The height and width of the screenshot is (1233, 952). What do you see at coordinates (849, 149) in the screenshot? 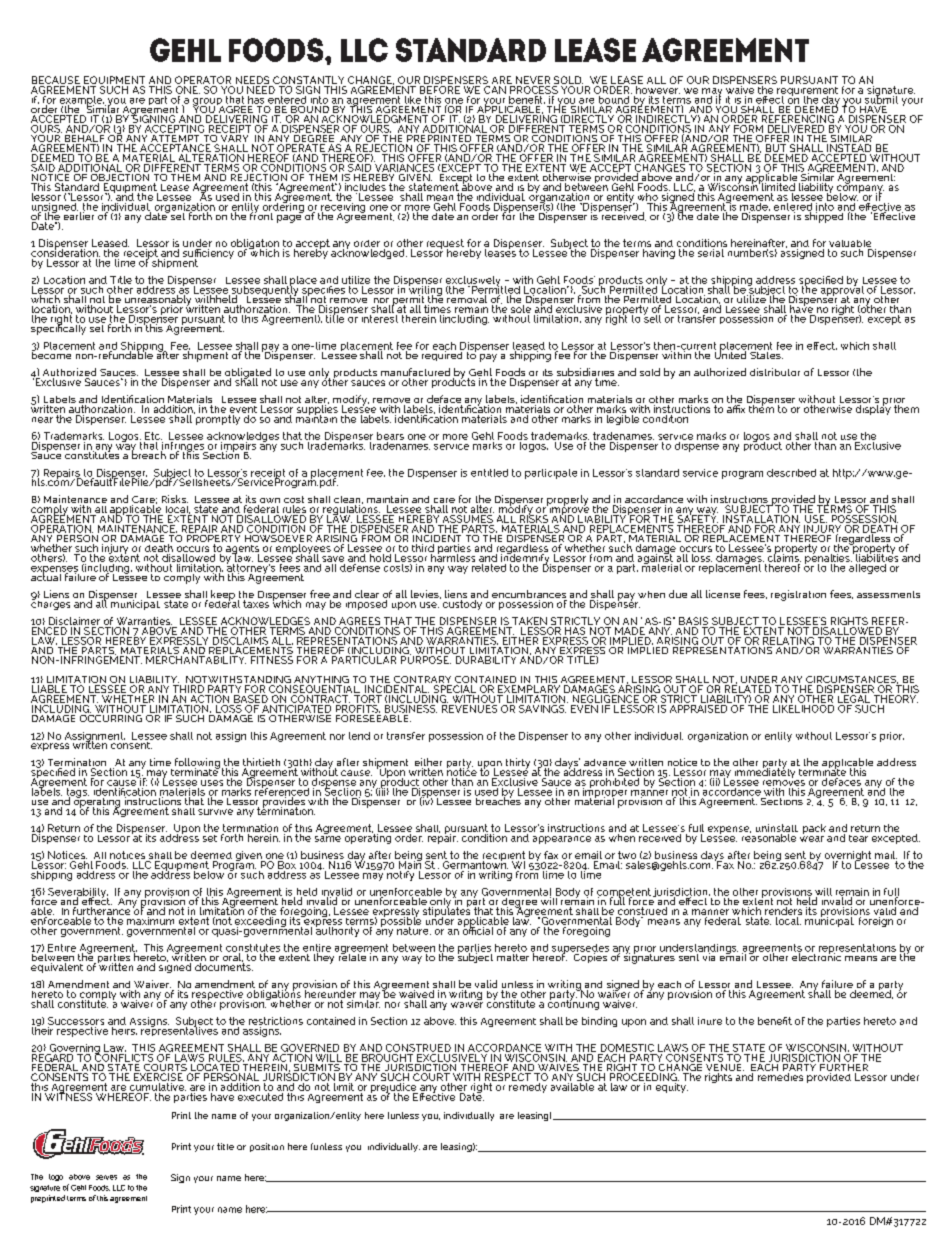
I see `INSTEAD` at bounding box center [849, 149].
